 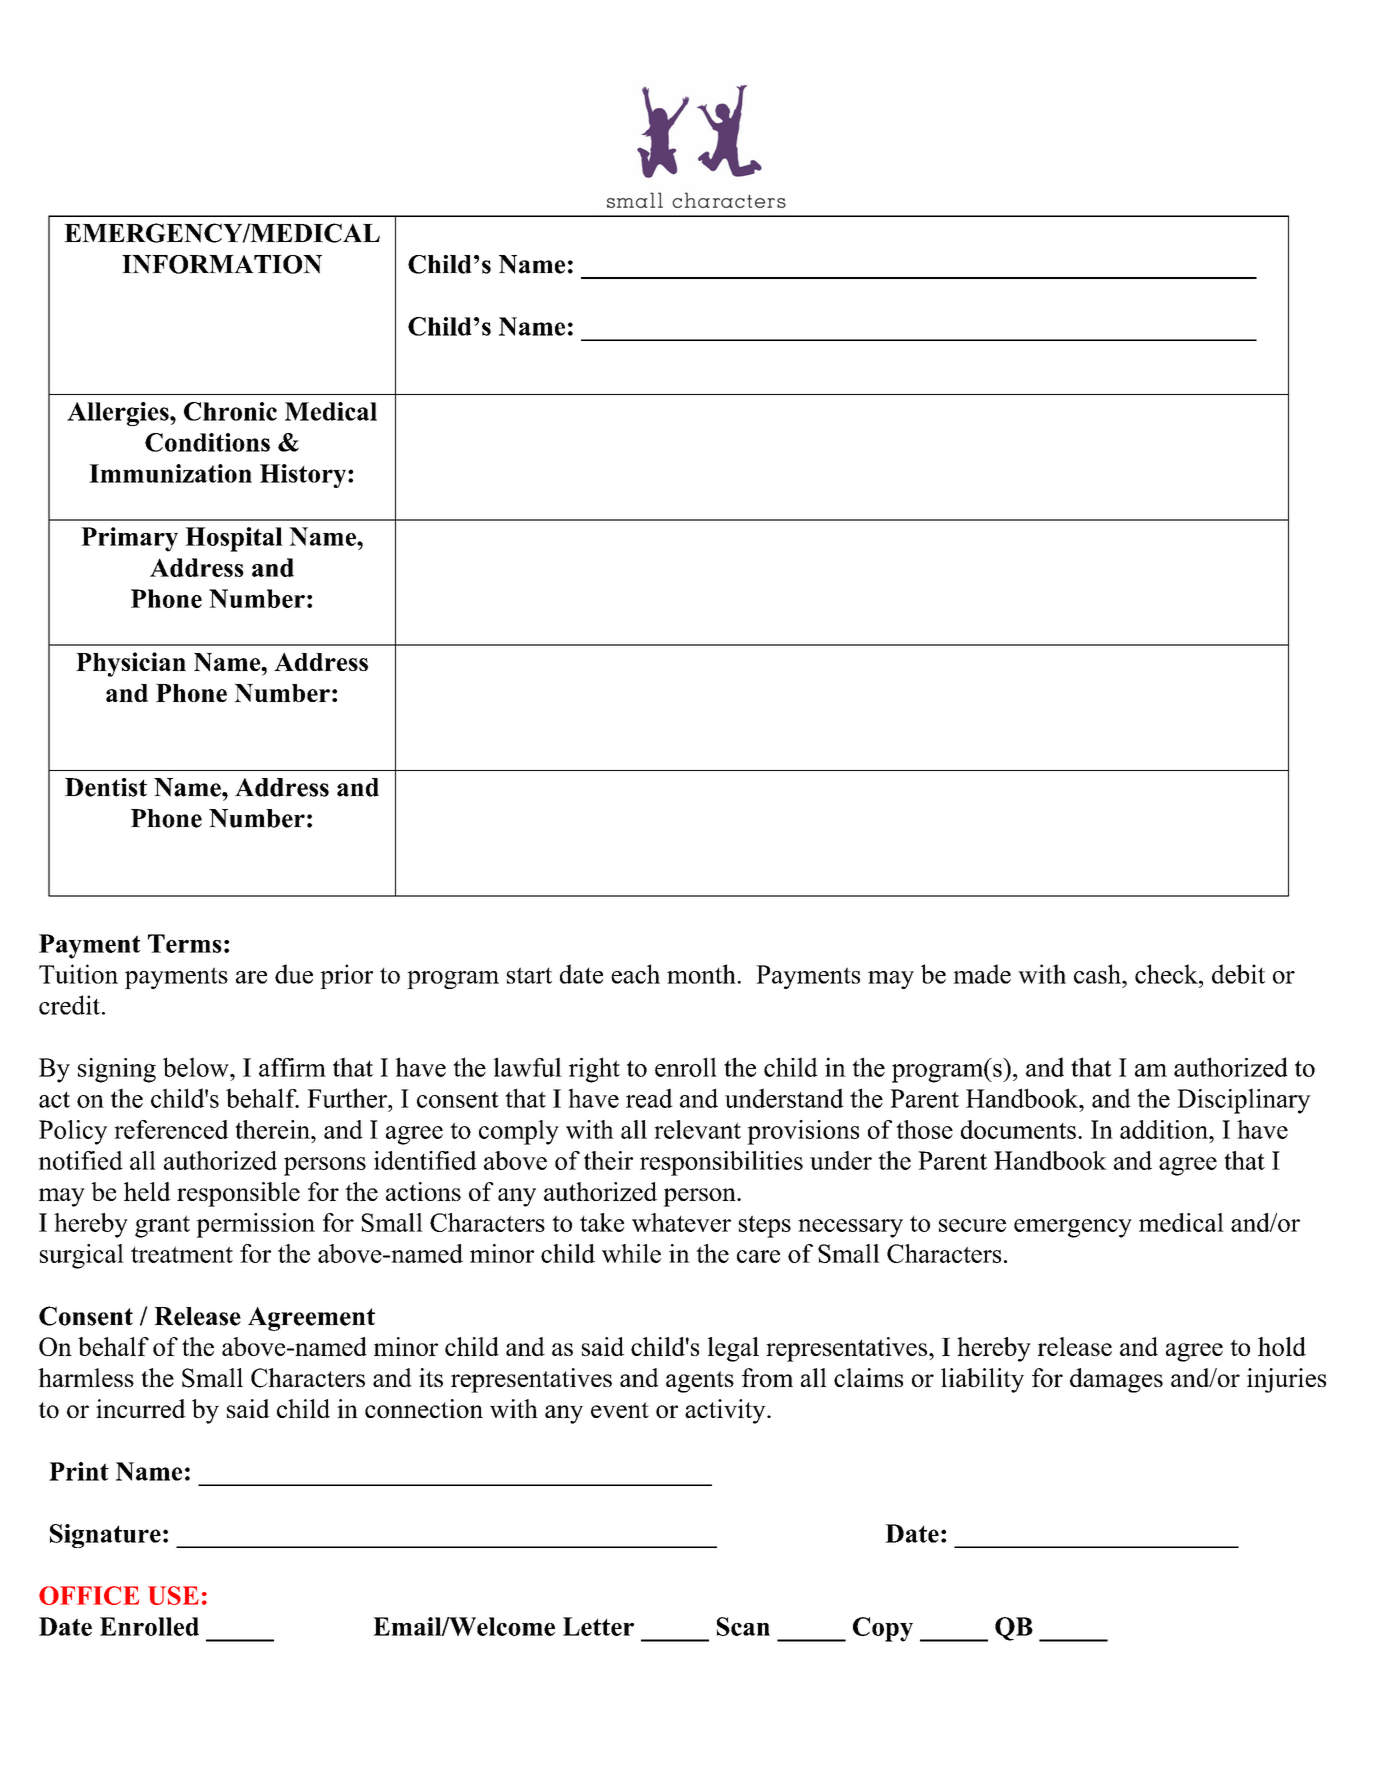 I want to click on Physician, so click(x=131, y=664).
